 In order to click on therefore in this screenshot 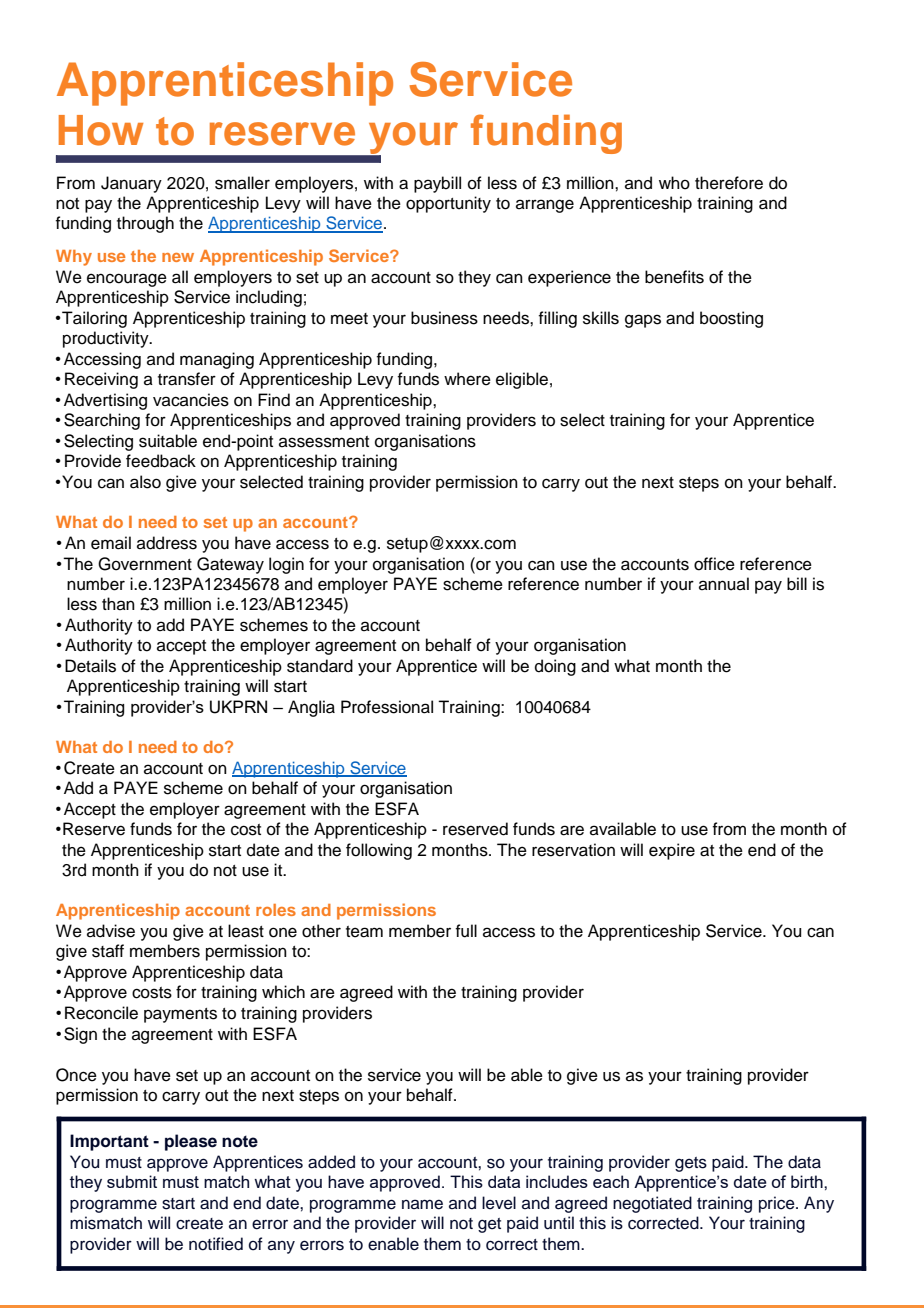, I will do `click(729, 183)`.
